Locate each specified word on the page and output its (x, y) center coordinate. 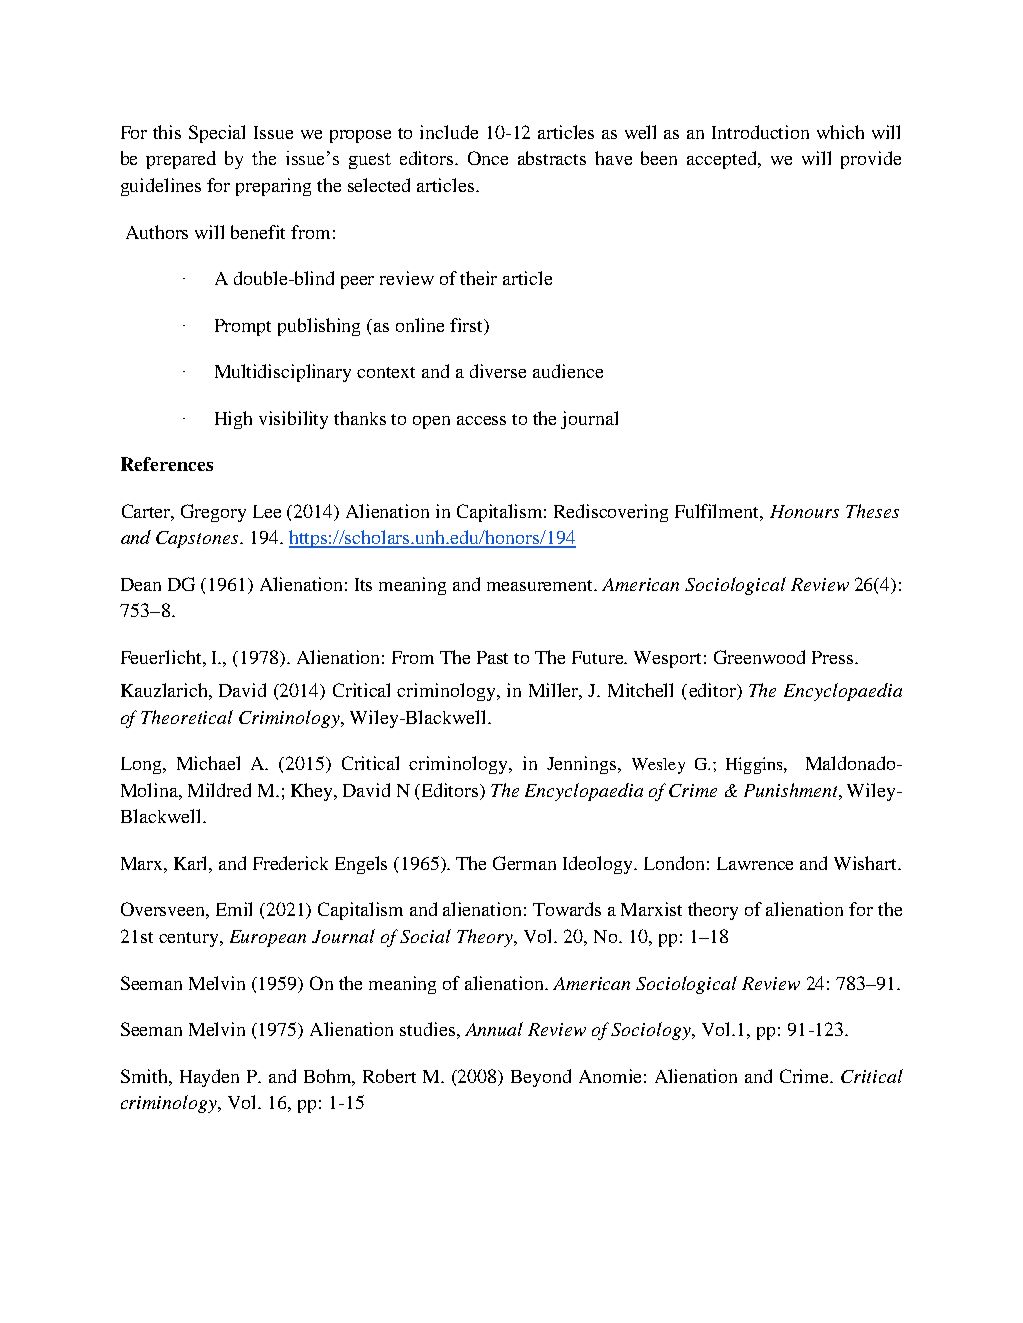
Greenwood (759, 657)
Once (488, 158)
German (524, 863)
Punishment (792, 790)
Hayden (209, 1078)
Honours (804, 511)
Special (217, 134)
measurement (541, 585)
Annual (494, 1029)
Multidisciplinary (283, 373)
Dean (141, 584)
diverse (498, 371)
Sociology (652, 1031)
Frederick (290, 863)
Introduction (760, 132)
